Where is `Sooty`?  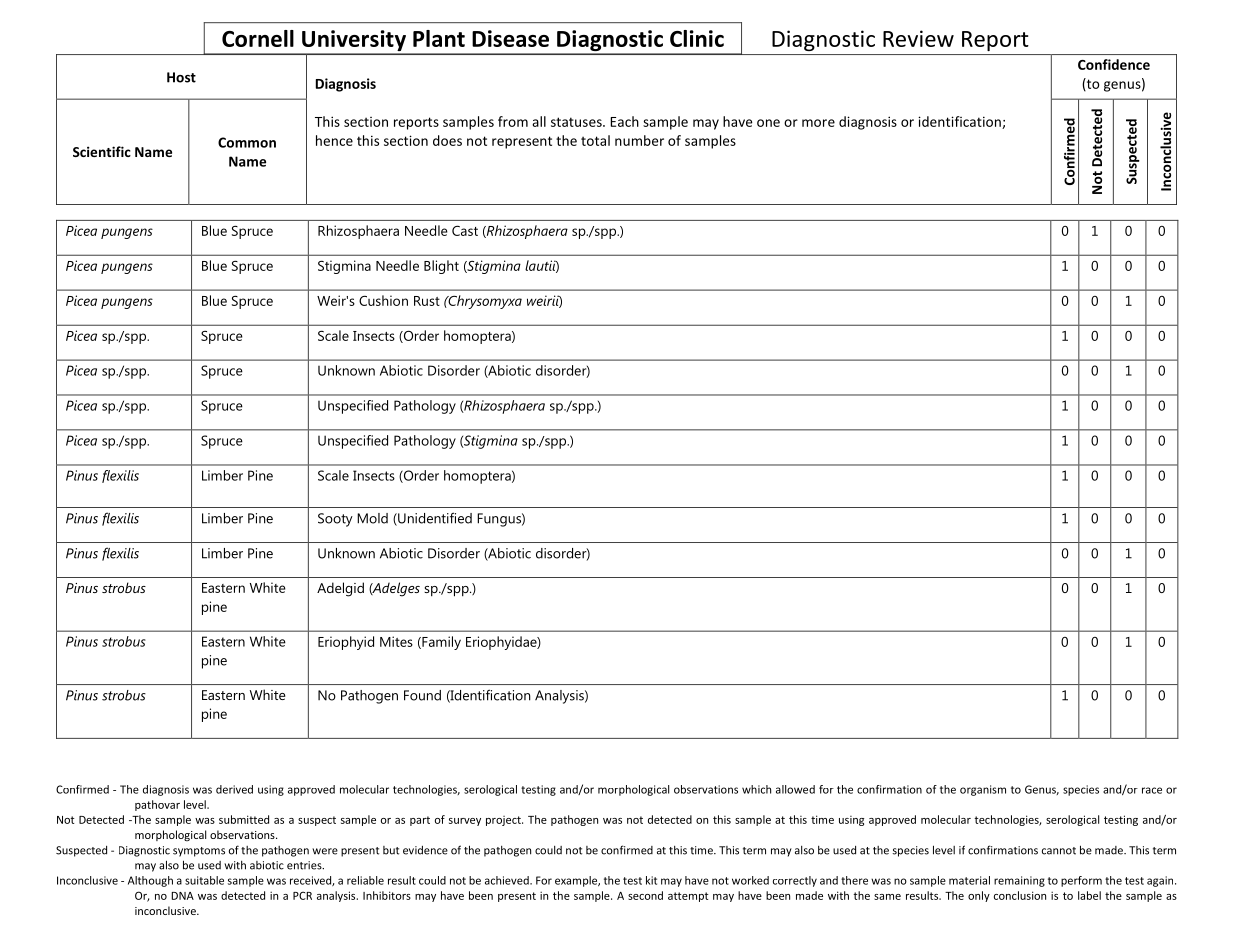
Sooty is located at coordinates (335, 520).
